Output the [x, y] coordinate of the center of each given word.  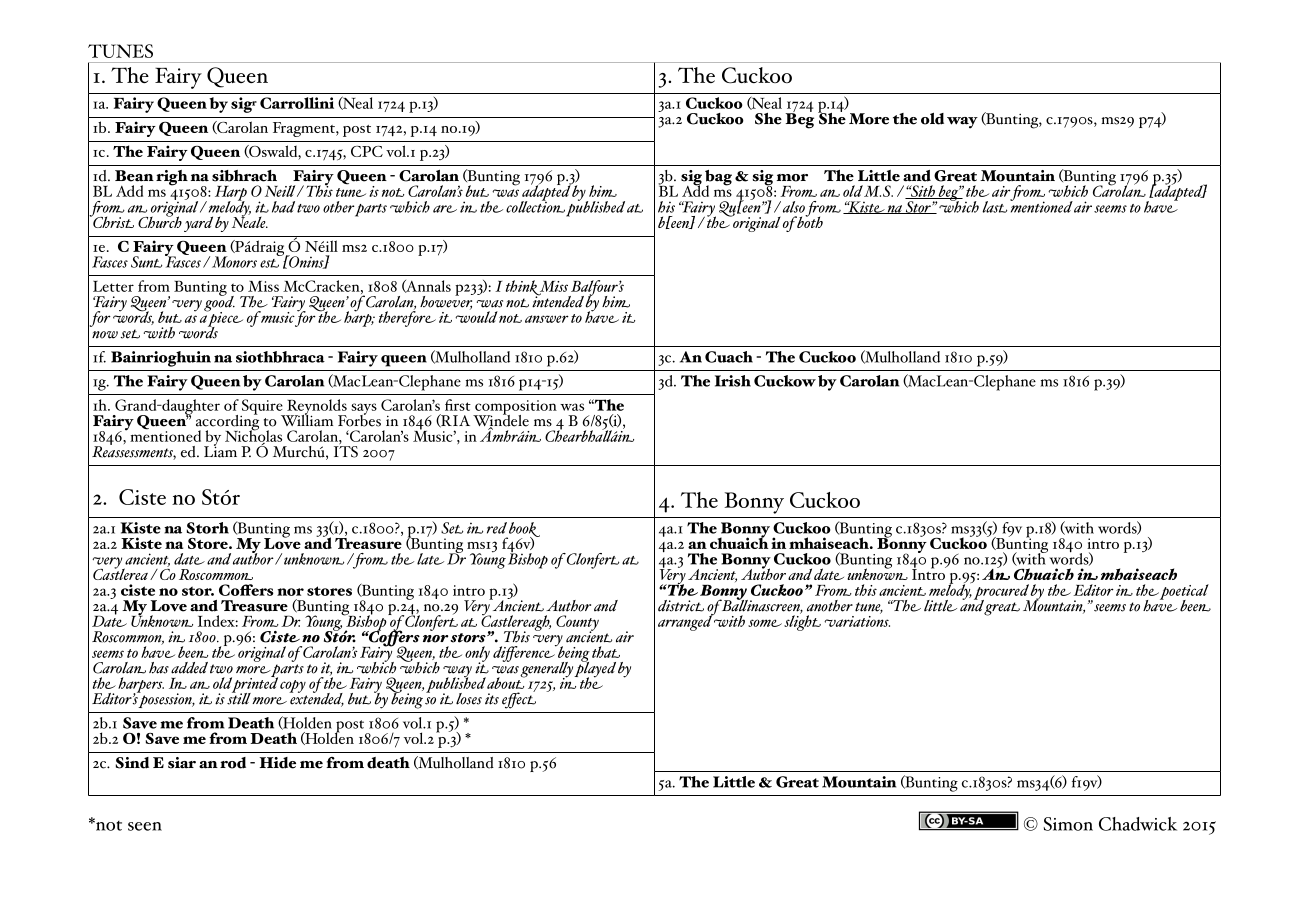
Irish [733, 381]
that [606, 652]
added [189, 668]
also [792, 207]
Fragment [305, 129]
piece [225, 319]
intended [558, 300]
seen [145, 826]
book [523, 531]
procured [1001, 592]
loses [469, 699]
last [994, 207]
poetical [1184, 593]
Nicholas [253, 436]
